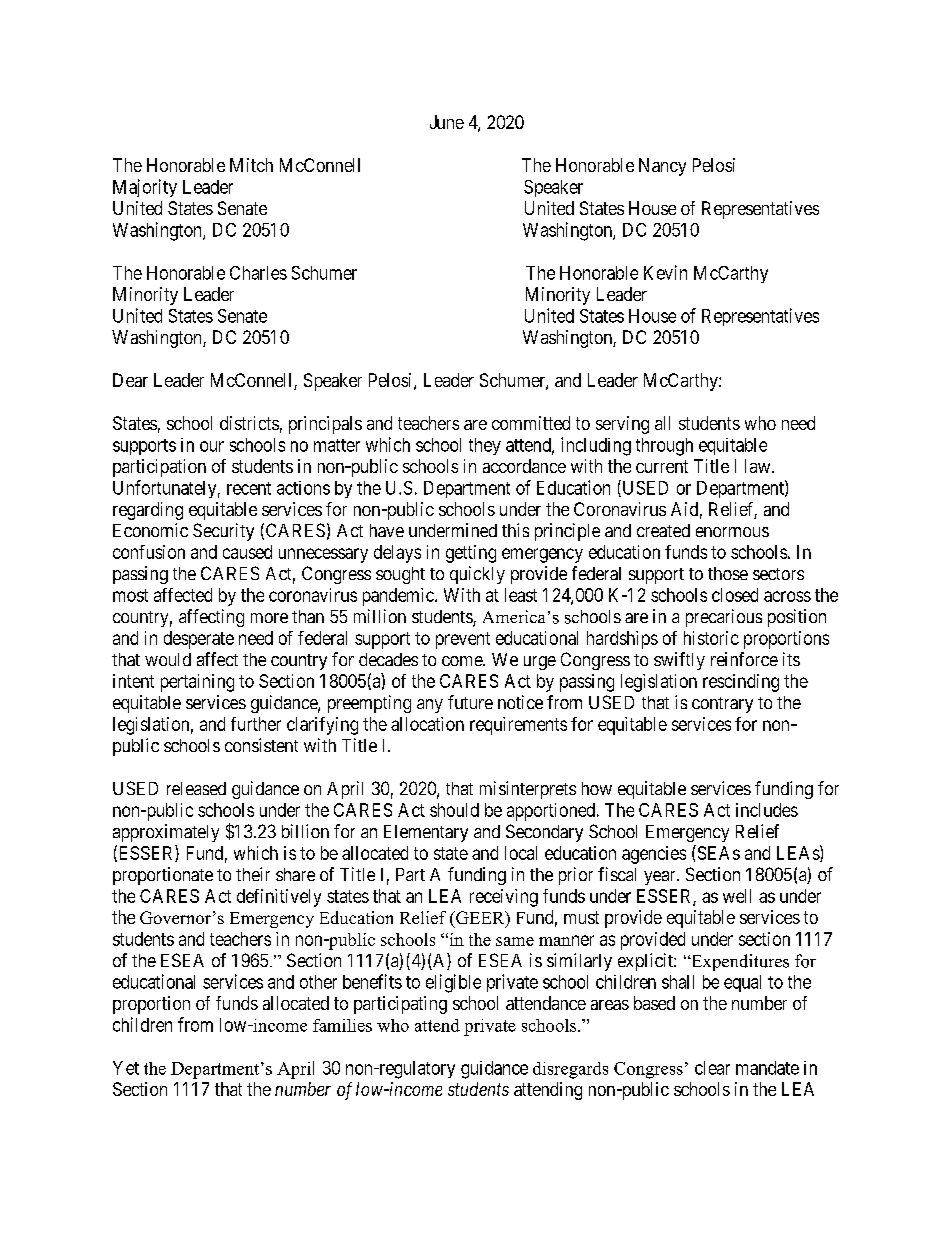 The height and width of the screenshot is (1233, 952). I want to click on Mitch, so click(251, 165).
